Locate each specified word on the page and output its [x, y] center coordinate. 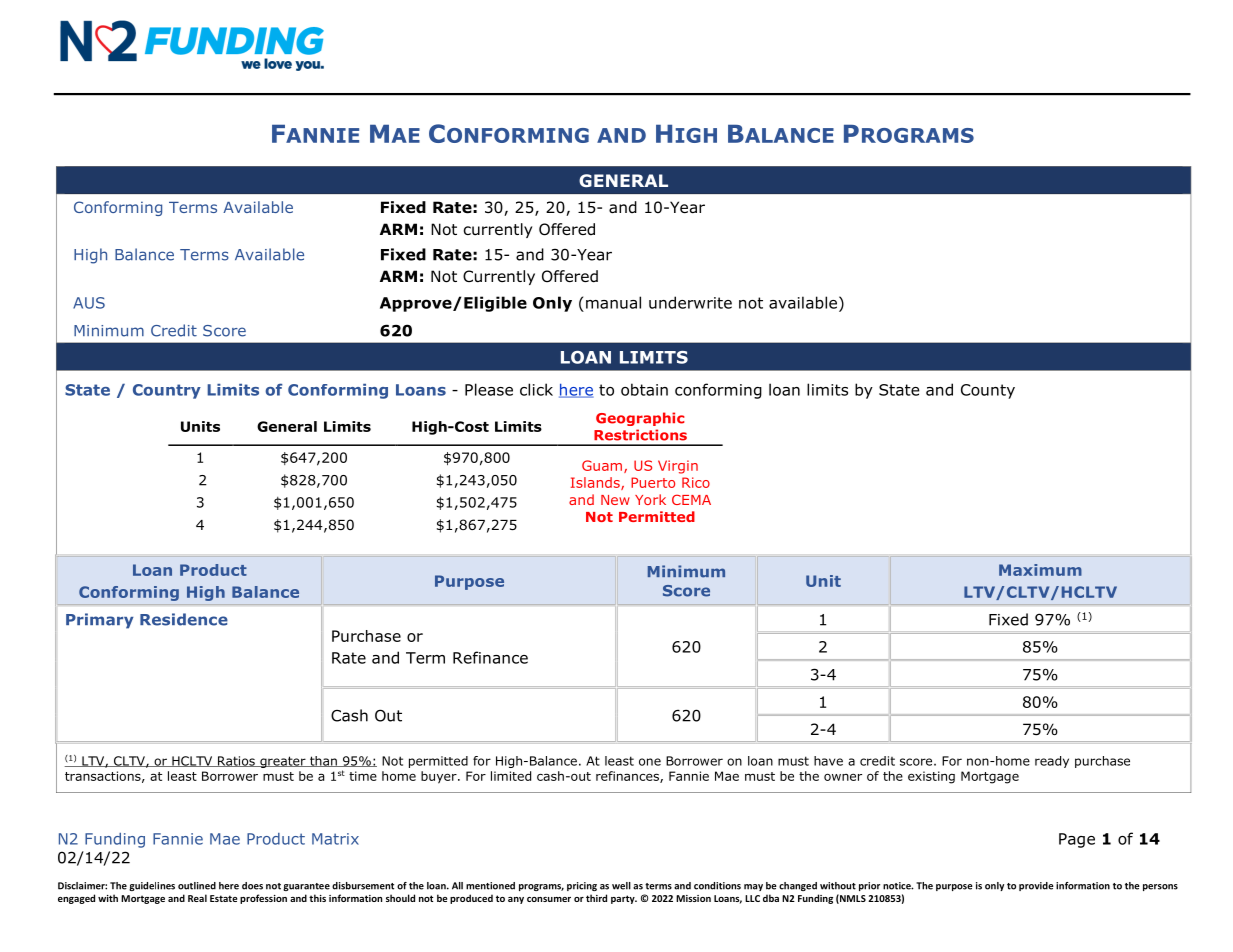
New [615, 500]
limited [511, 776]
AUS [89, 303]
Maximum [1040, 570]
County [988, 391]
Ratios [236, 761]
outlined [197, 886]
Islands [596, 483]
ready [1052, 762]
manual [613, 302]
